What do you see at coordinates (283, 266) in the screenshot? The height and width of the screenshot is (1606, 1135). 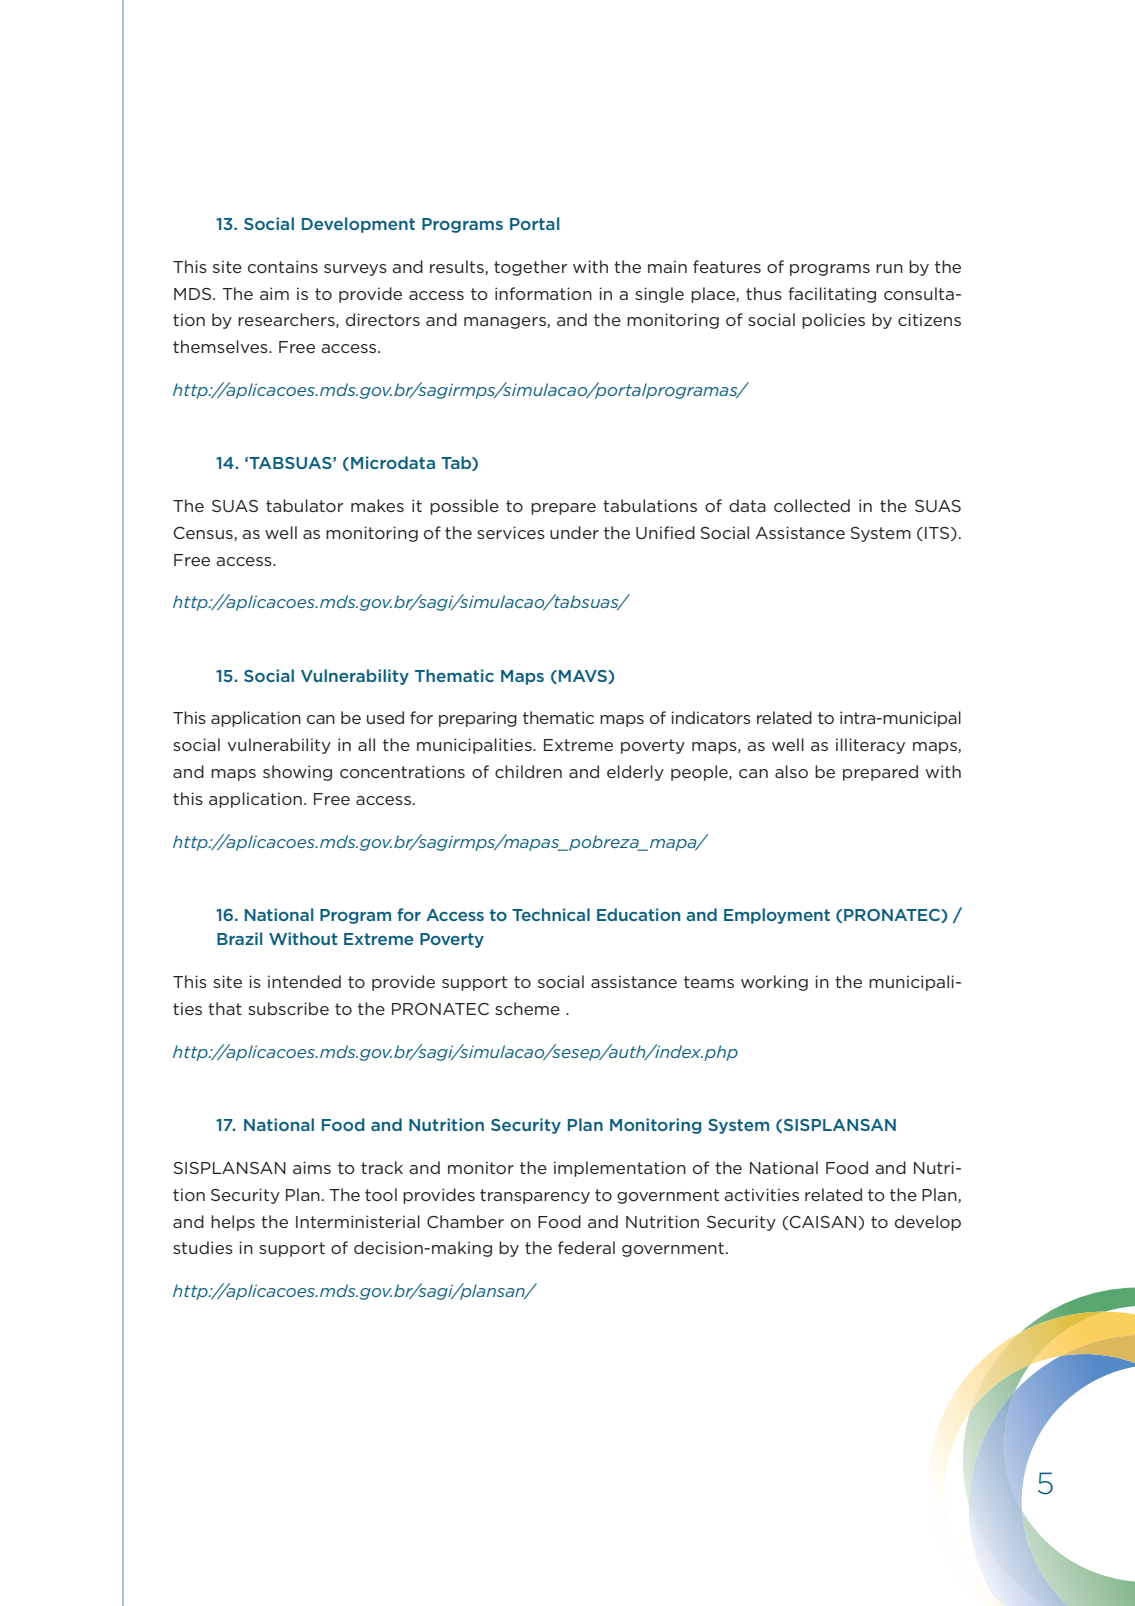 I see `contains` at bounding box center [283, 266].
